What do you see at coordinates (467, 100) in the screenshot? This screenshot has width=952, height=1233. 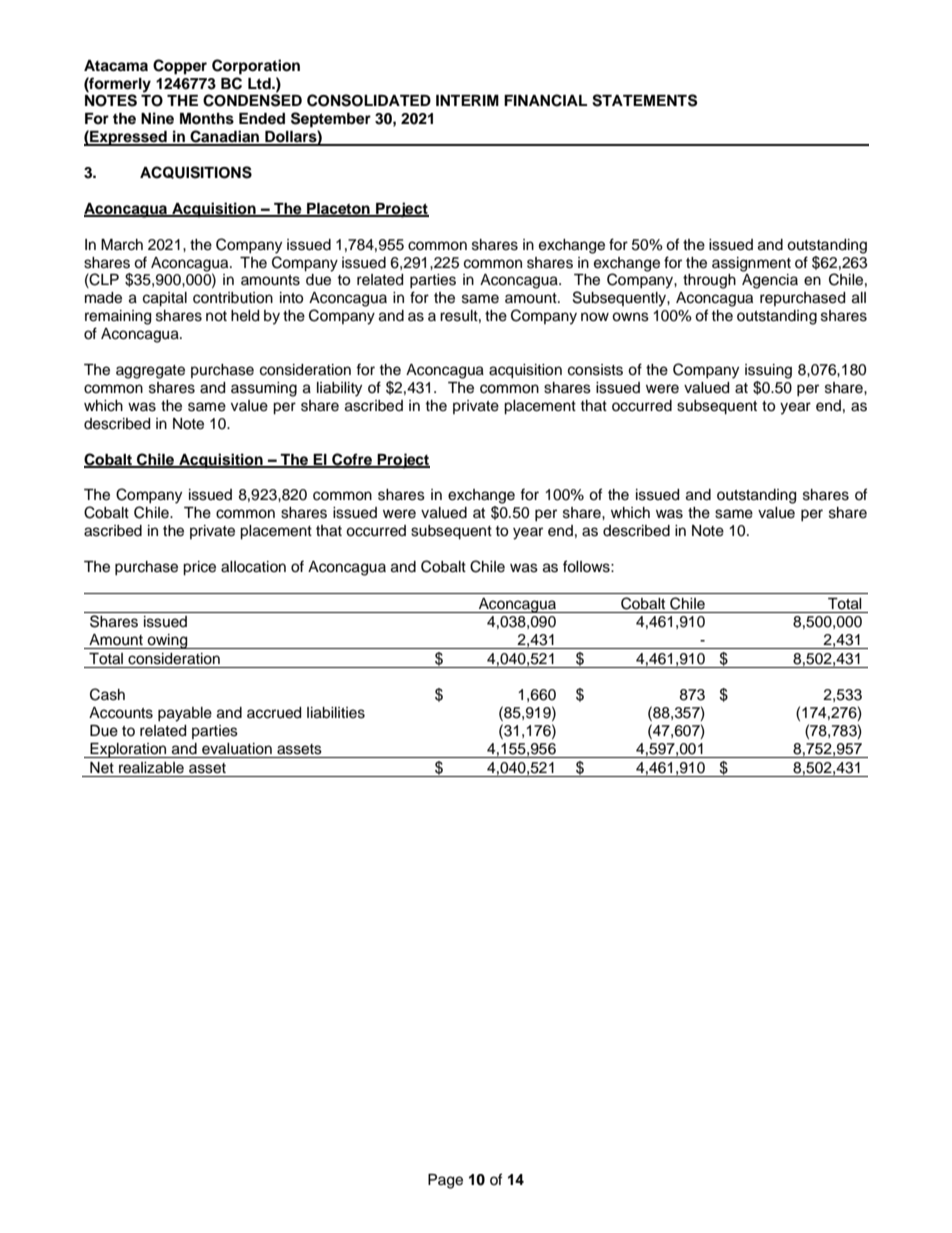 I see `INTERIM` at bounding box center [467, 100].
